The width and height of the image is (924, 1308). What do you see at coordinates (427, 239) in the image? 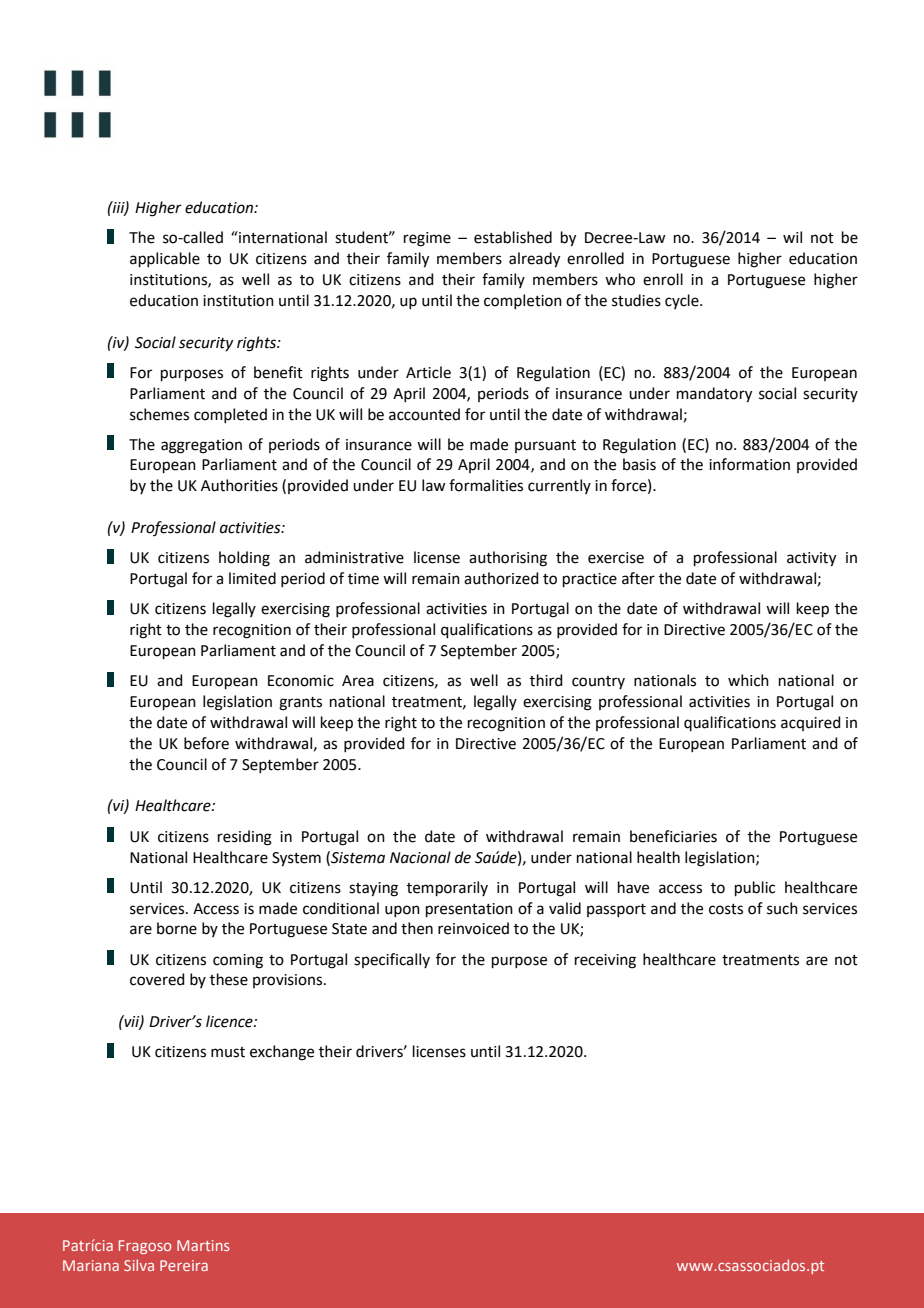
I see `regime` at bounding box center [427, 239].
